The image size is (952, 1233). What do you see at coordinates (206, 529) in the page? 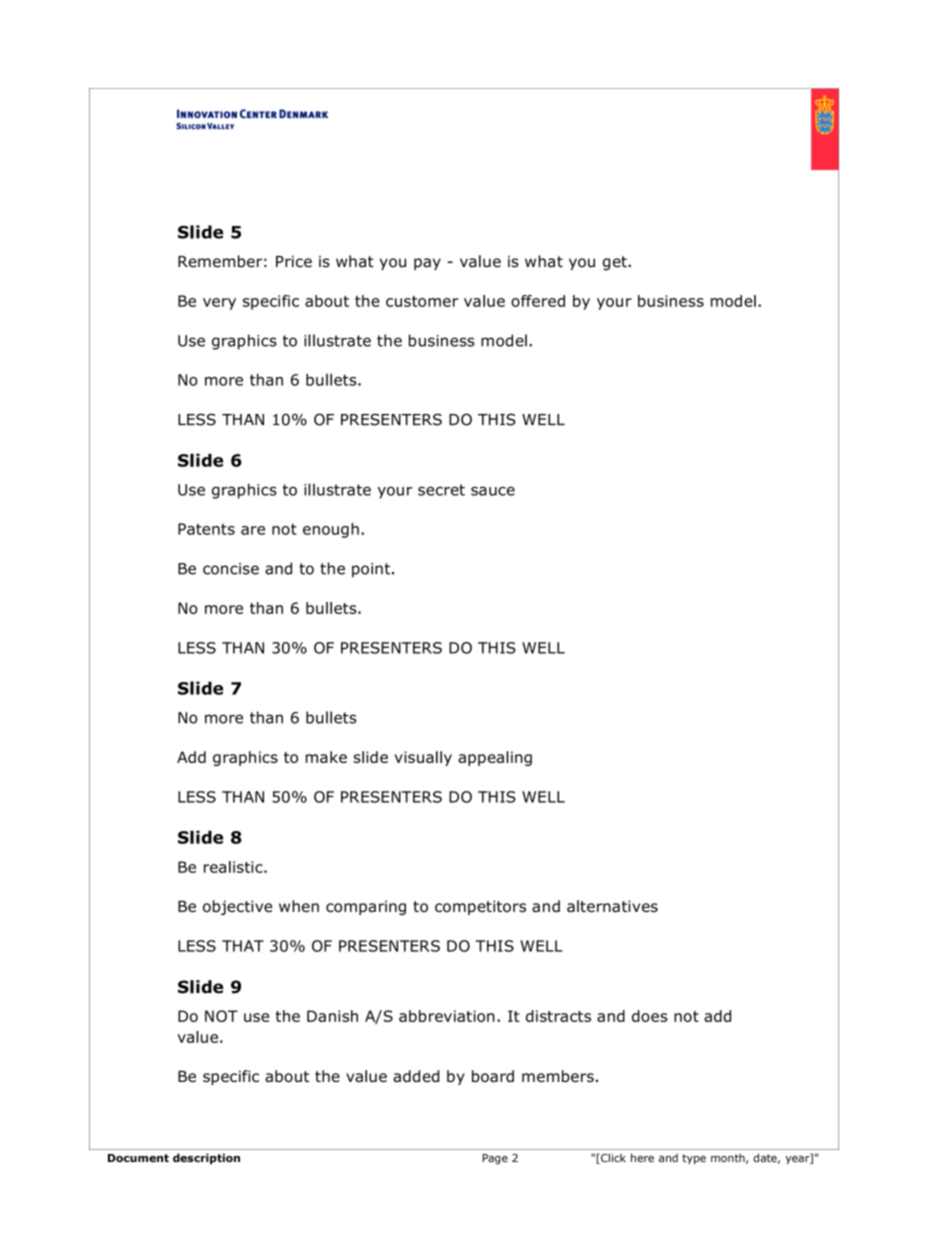
I see `Patents` at bounding box center [206, 529].
